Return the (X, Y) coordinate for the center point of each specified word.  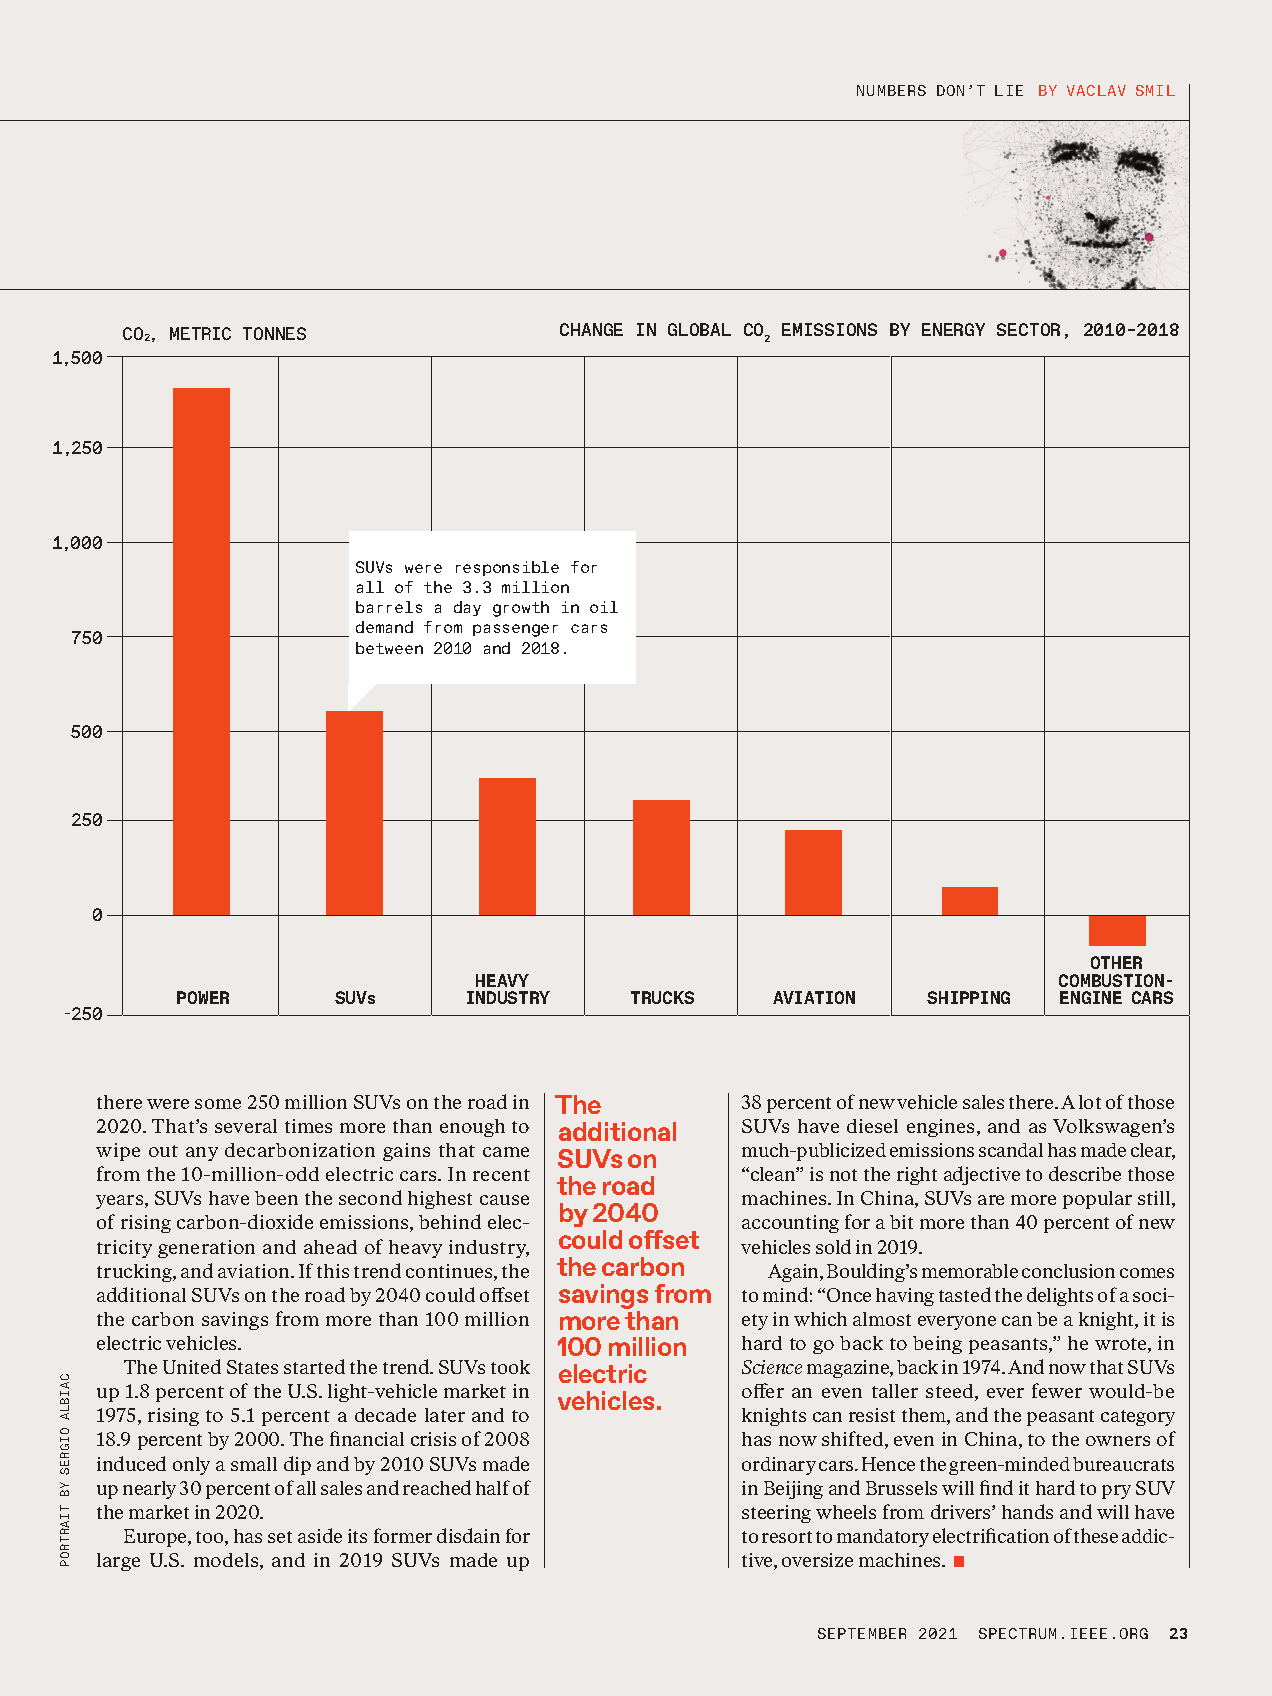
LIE (1009, 90)
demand (384, 627)
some (218, 1104)
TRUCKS (662, 997)
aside (320, 1535)
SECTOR (1028, 329)
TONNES (274, 333)
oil (604, 607)
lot (1090, 1102)
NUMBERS (891, 90)
